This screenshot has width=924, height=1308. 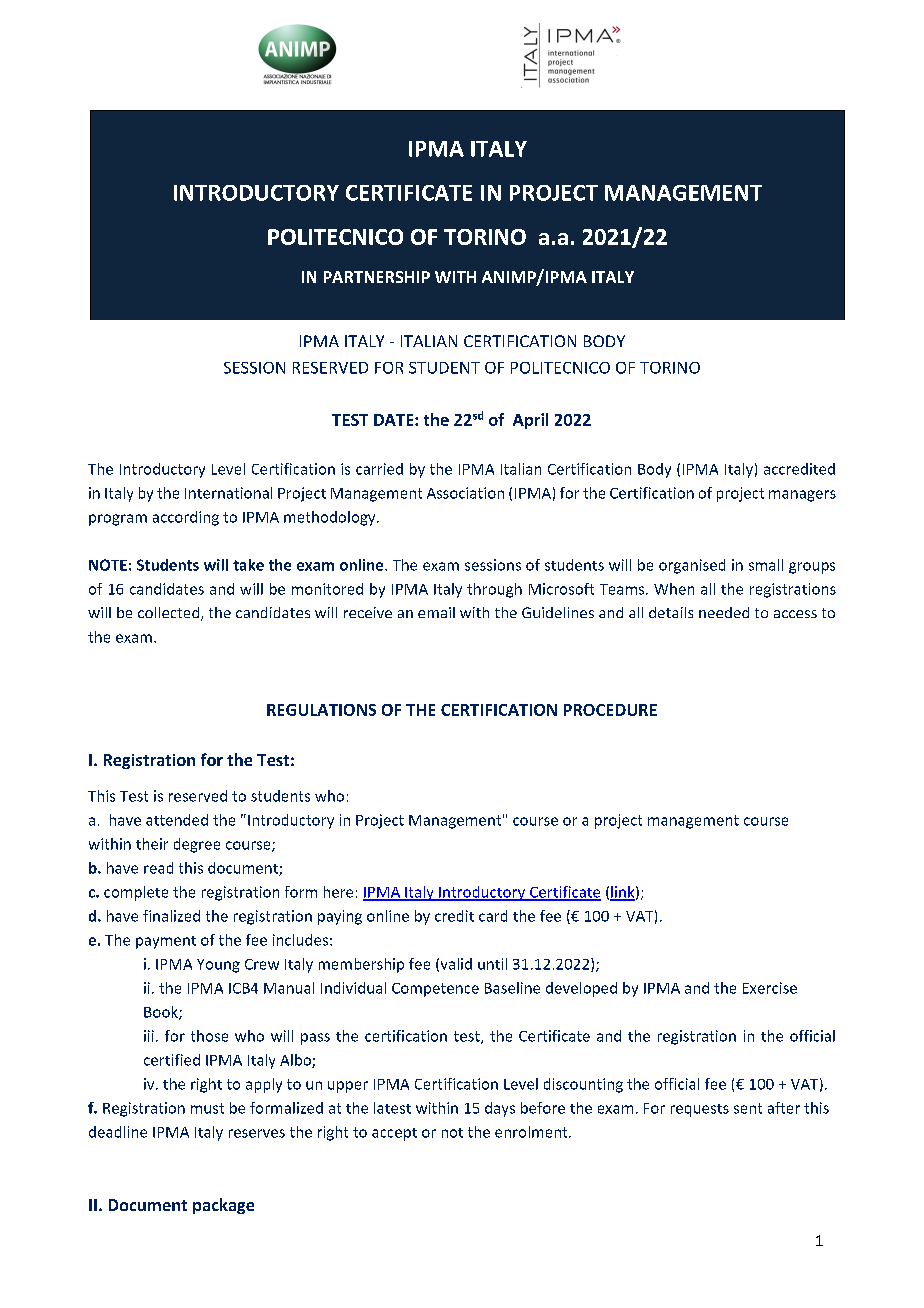 I want to click on PARTNERSHIP, so click(x=377, y=277).
